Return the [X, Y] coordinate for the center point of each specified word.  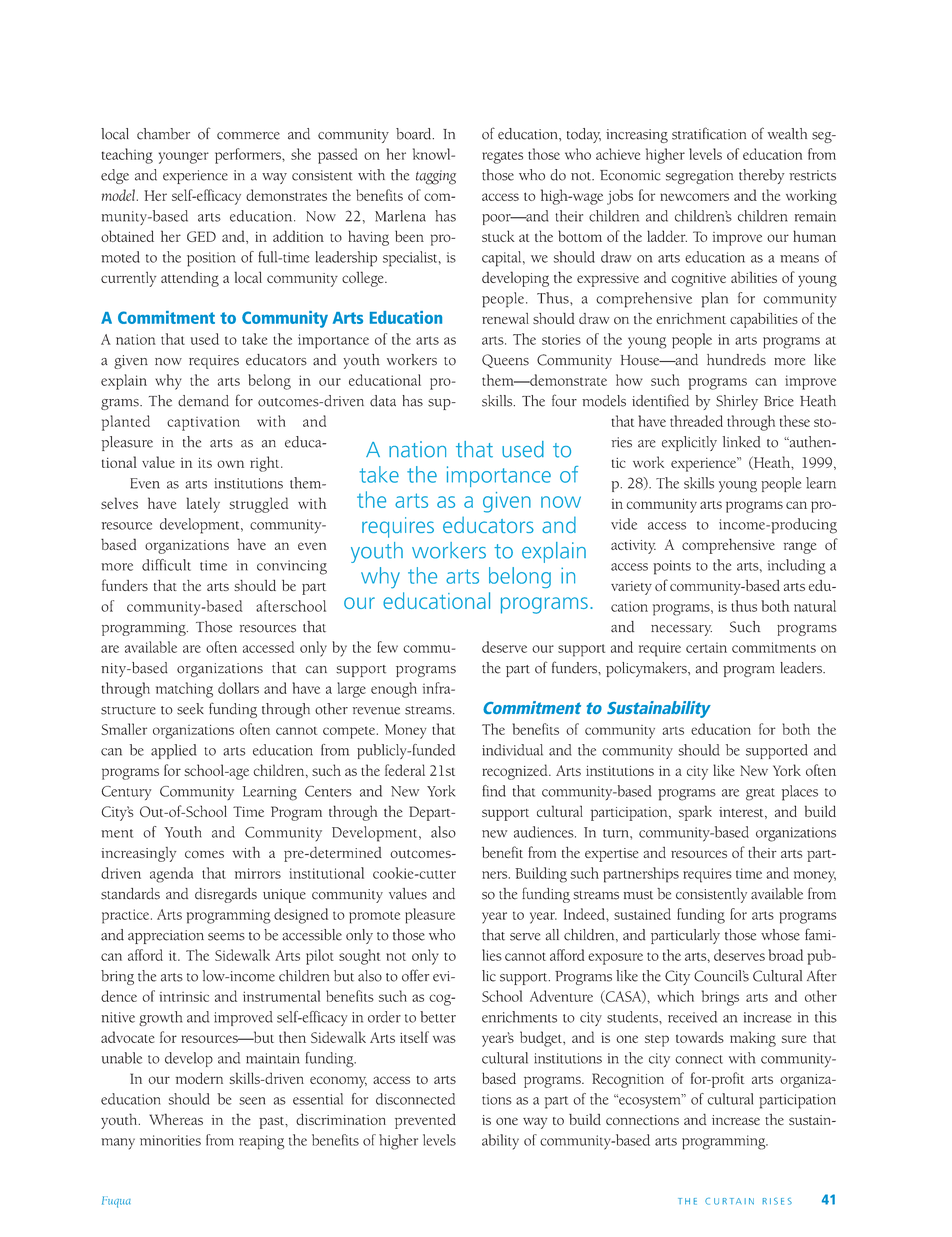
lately [203, 505]
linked [741, 442]
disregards [226, 895]
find [494, 791]
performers [249, 156]
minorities [170, 1140]
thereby [762, 176]
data [383, 401]
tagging [436, 177]
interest [742, 813]
